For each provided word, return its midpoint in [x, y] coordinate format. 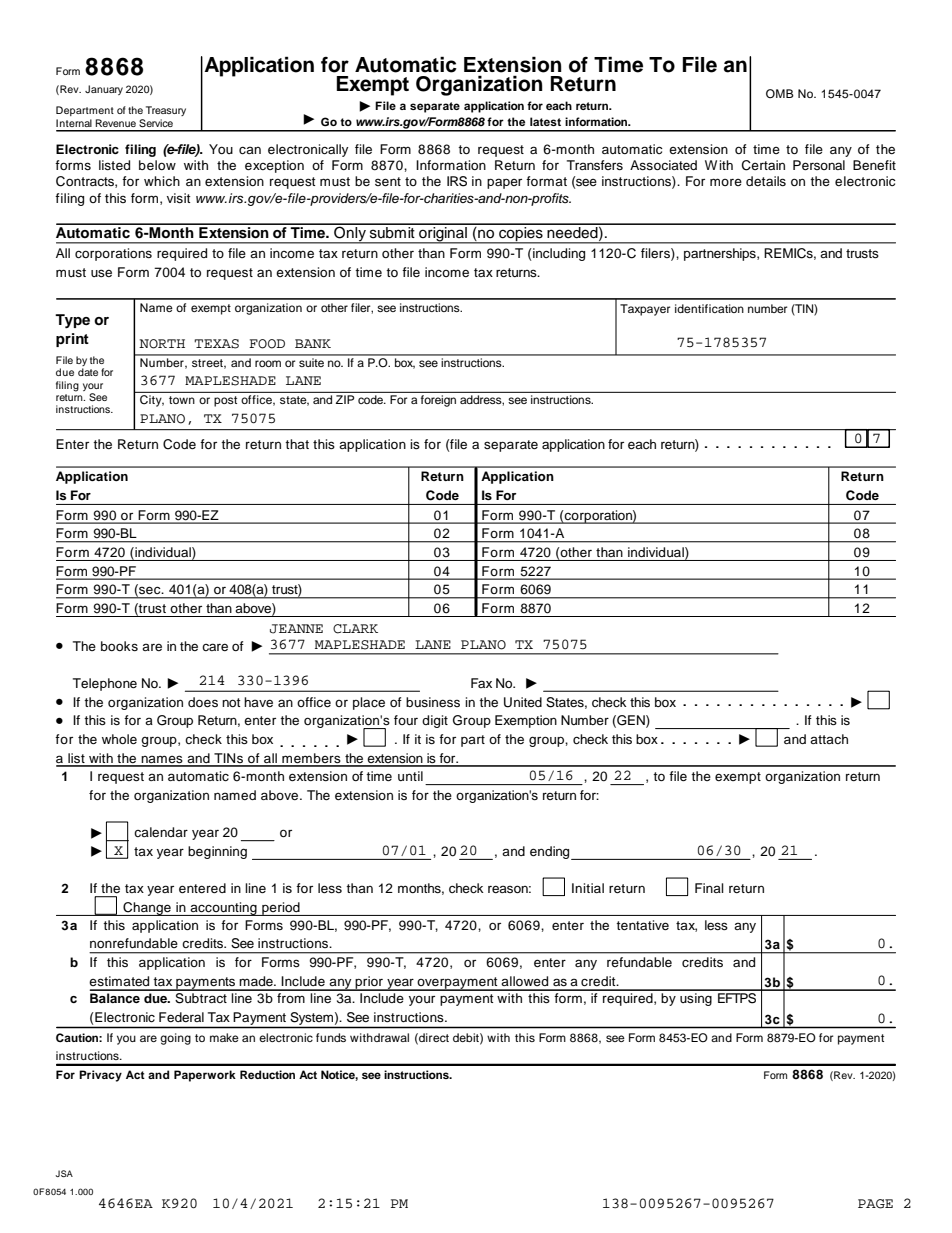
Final [709, 888]
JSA [64, 1173]
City [152, 401]
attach [829, 739]
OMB [780, 94]
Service [156, 123]
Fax [481, 683]
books [119, 646]
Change [147, 909]
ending [551, 853]
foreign [438, 401]
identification [709, 308]
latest [545, 121]
